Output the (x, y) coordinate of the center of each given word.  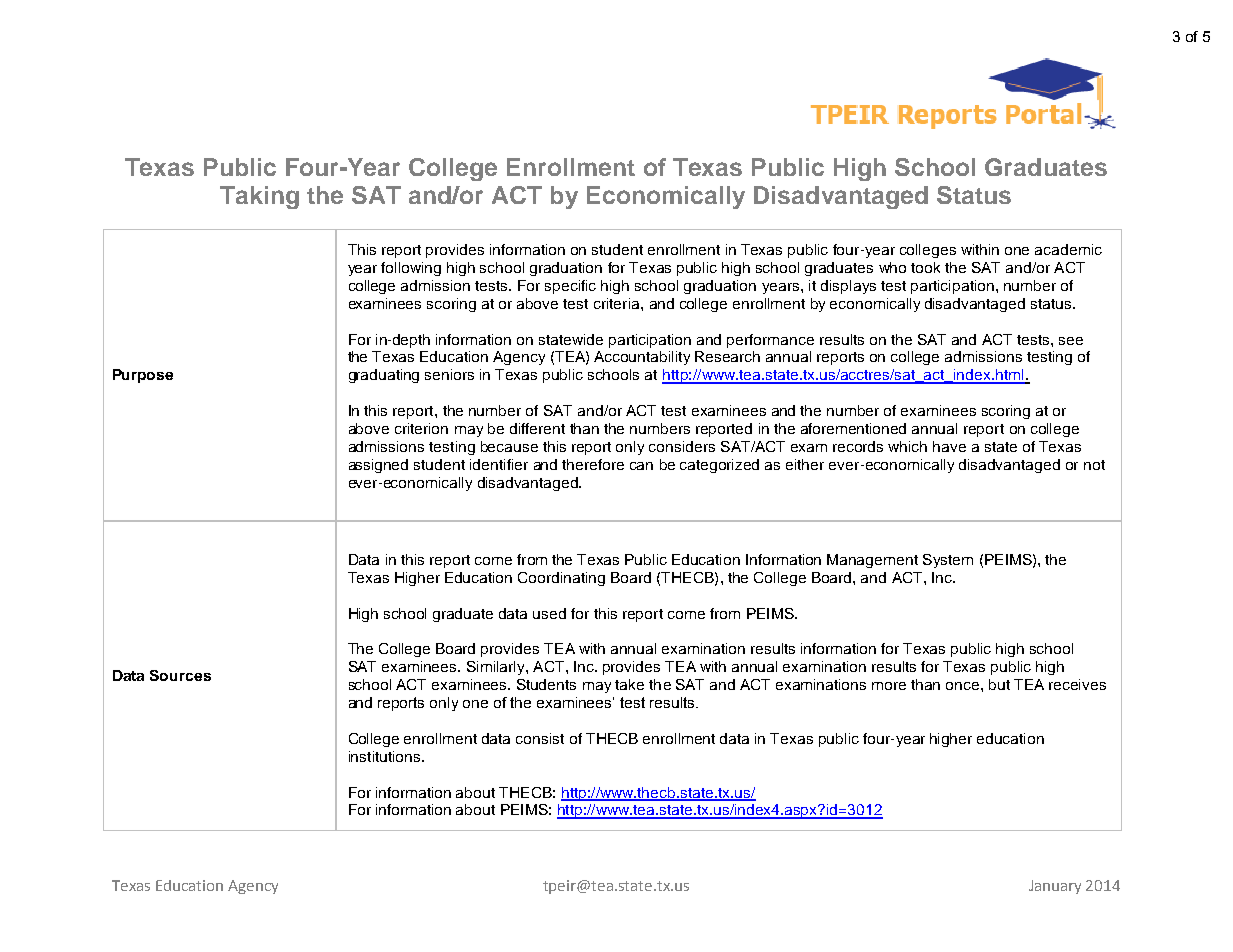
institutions (386, 756)
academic (1068, 249)
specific (570, 287)
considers (682, 446)
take (629, 684)
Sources (180, 675)
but (999, 684)
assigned (378, 466)
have (949, 446)
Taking (259, 197)
